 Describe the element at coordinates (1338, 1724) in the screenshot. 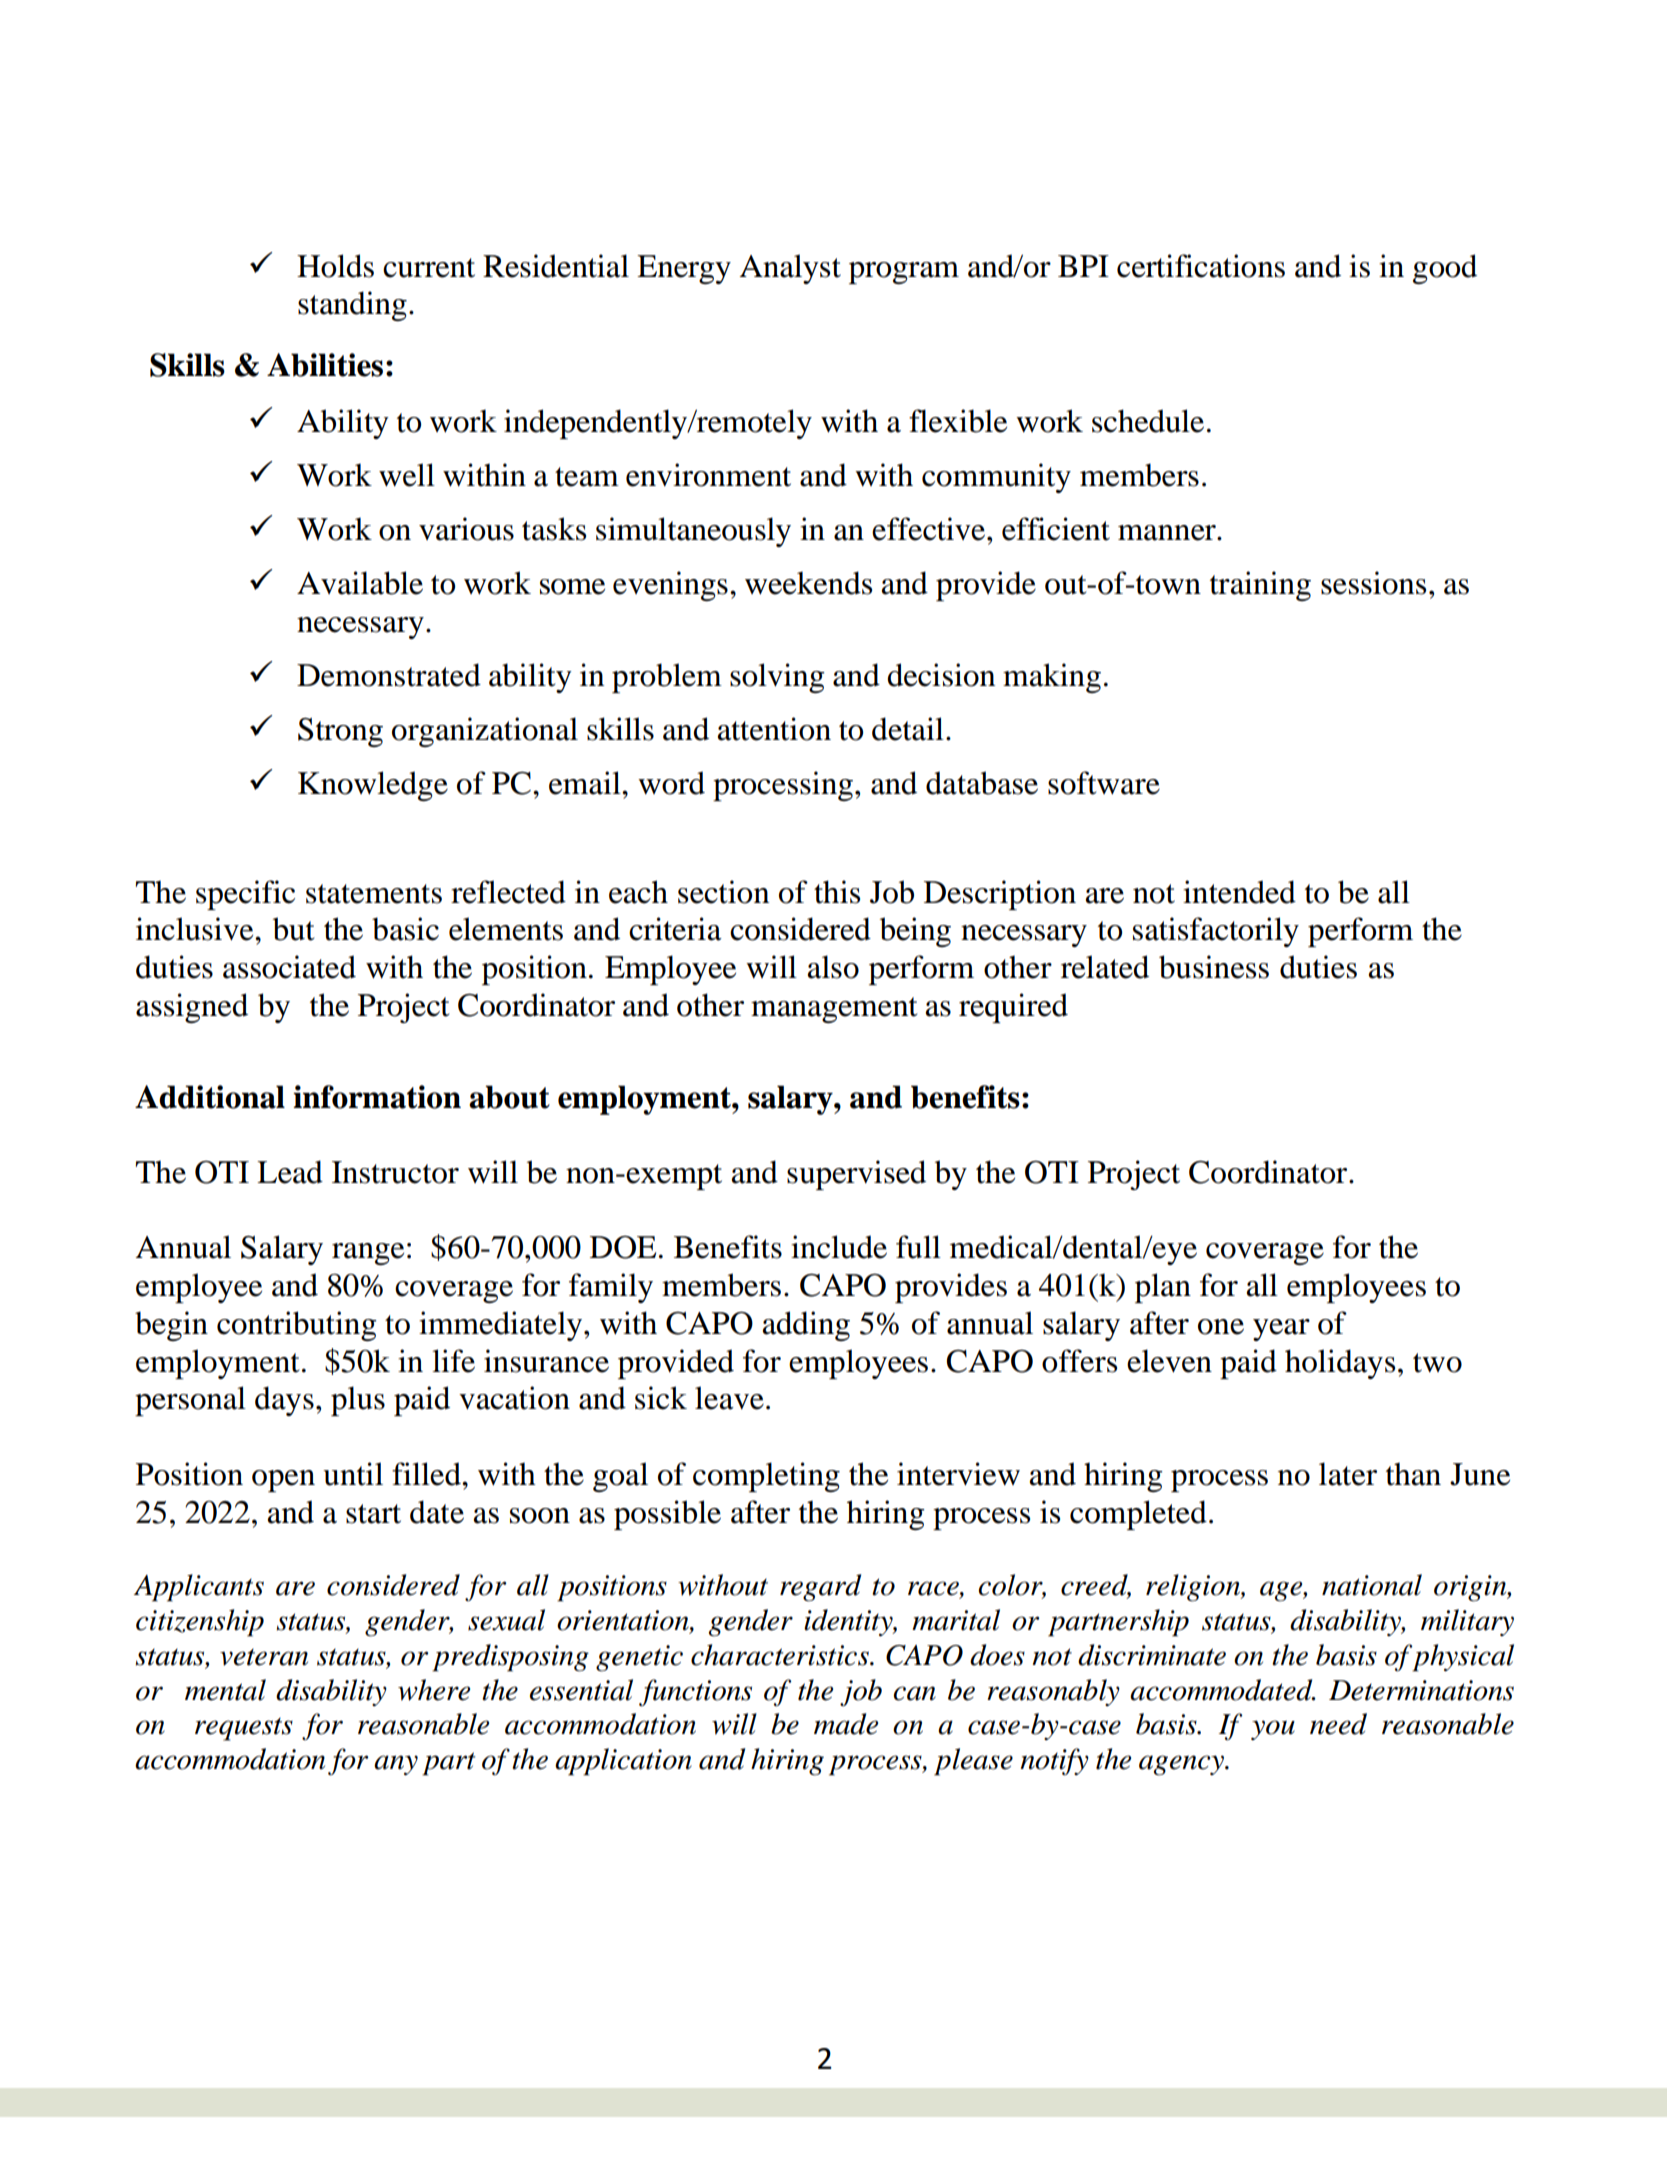

I see `need` at that location.
